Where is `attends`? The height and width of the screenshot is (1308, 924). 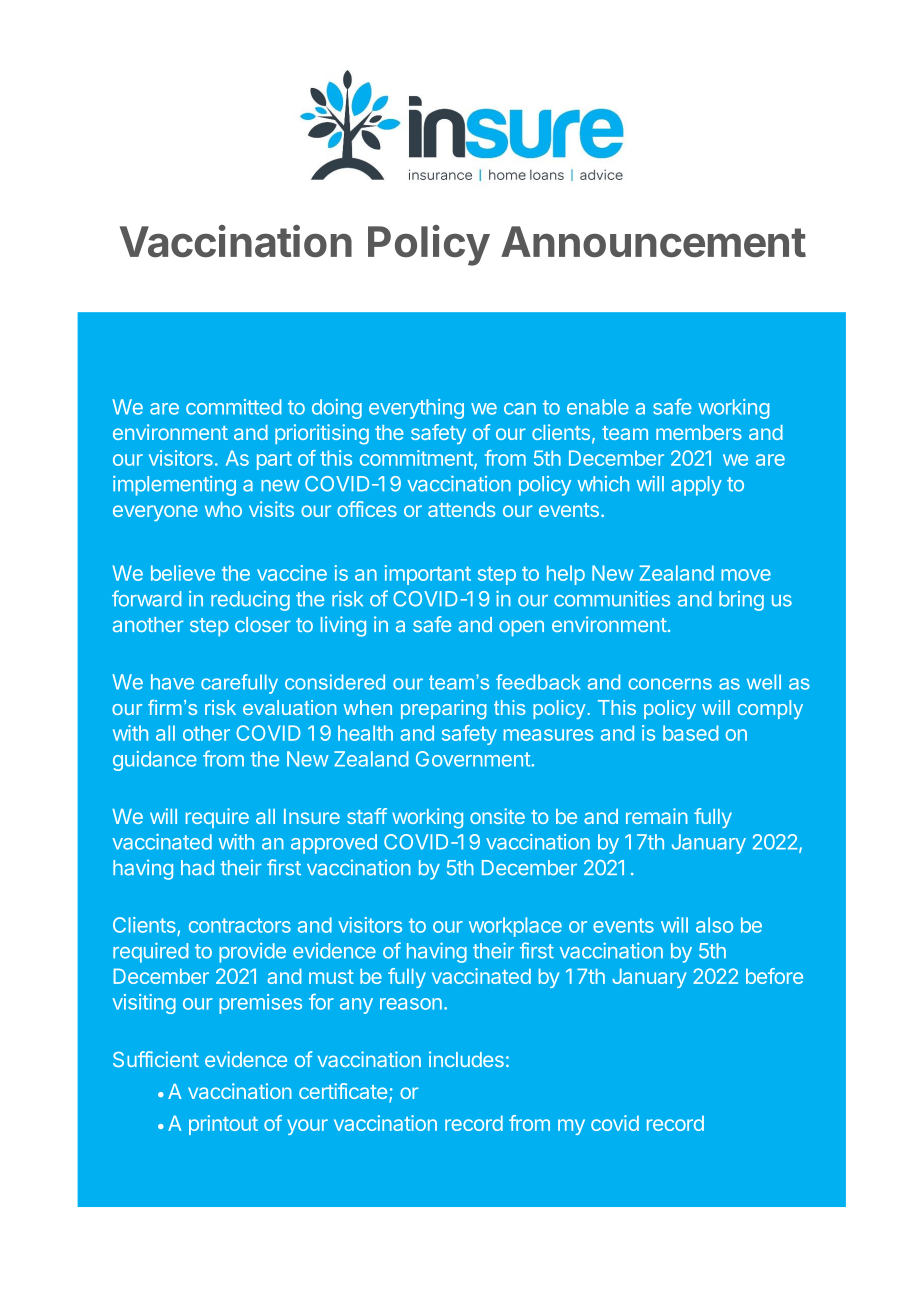 attends is located at coordinates (461, 509).
